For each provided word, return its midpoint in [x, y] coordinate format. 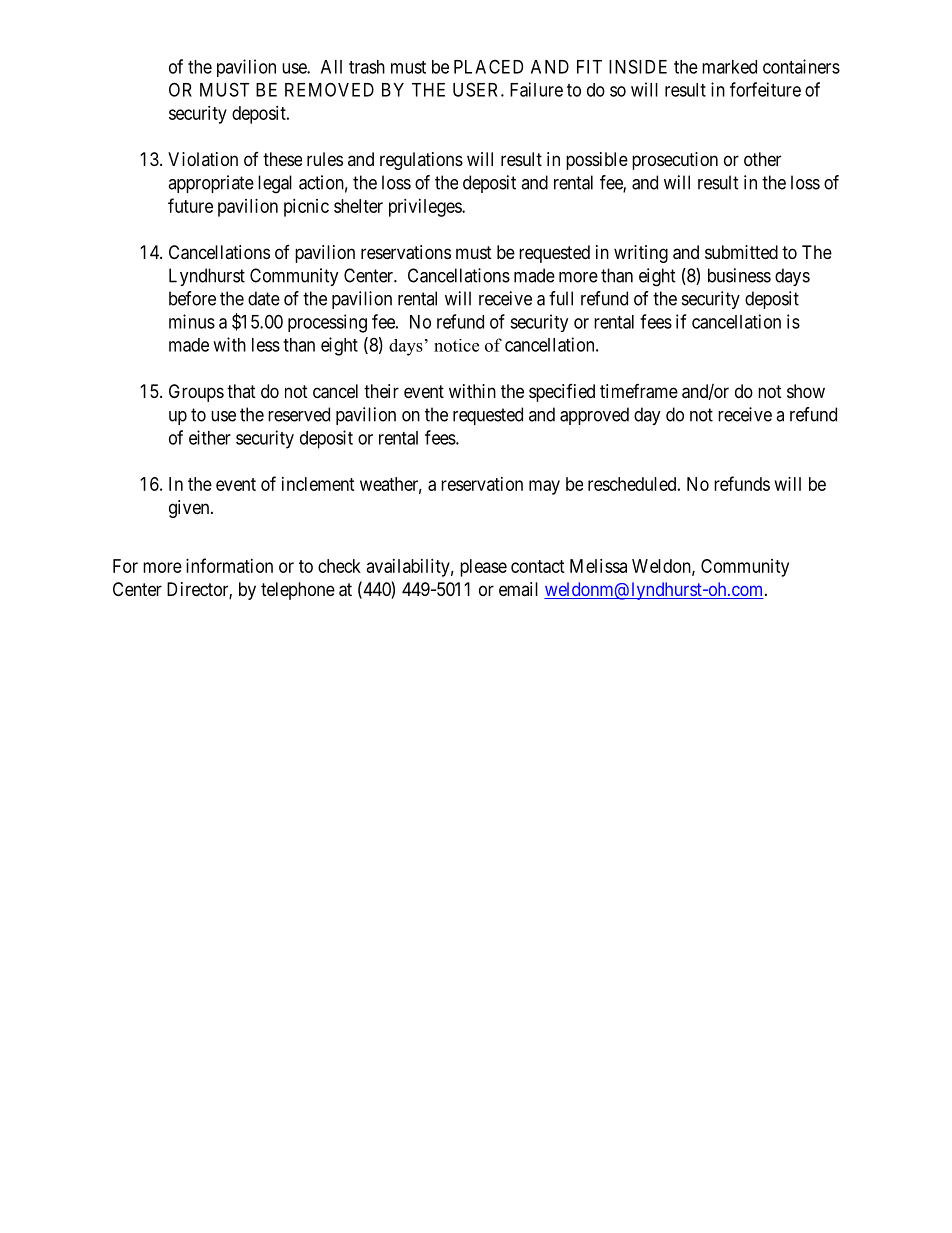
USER [477, 89]
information [229, 565]
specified [562, 393]
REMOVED [329, 89]
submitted [741, 252]
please [483, 568]
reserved [299, 414]
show [806, 391]
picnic [306, 208]
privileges [426, 208]
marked [729, 67]
